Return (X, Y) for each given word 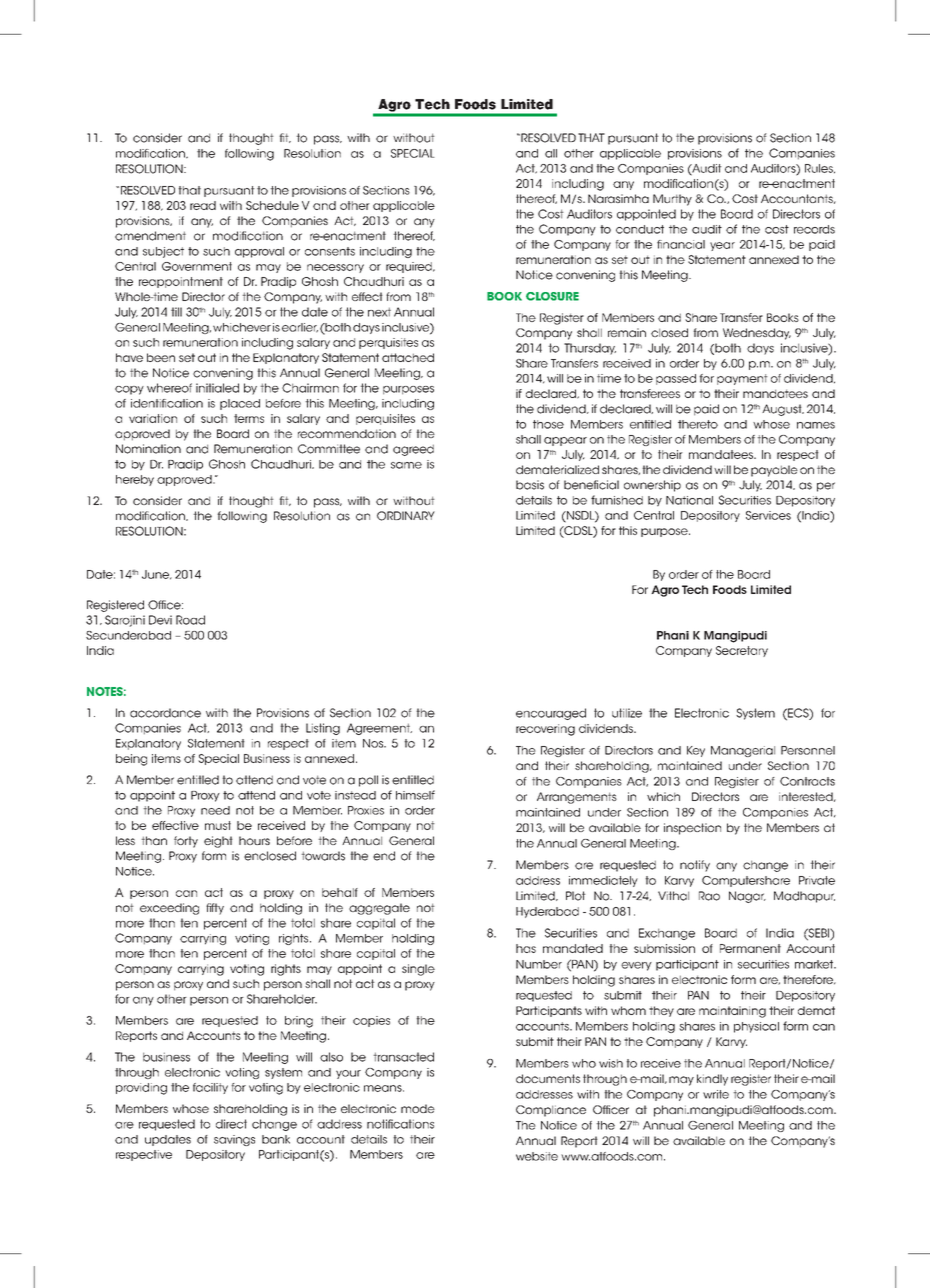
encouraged (551, 714)
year (722, 246)
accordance (165, 713)
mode (418, 1108)
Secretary (742, 651)
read (203, 205)
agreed (413, 450)
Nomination (148, 449)
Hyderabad (547, 912)
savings (234, 1140)
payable (774, 471)
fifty (215, 909)
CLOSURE (552, 296)
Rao (709, 896)
